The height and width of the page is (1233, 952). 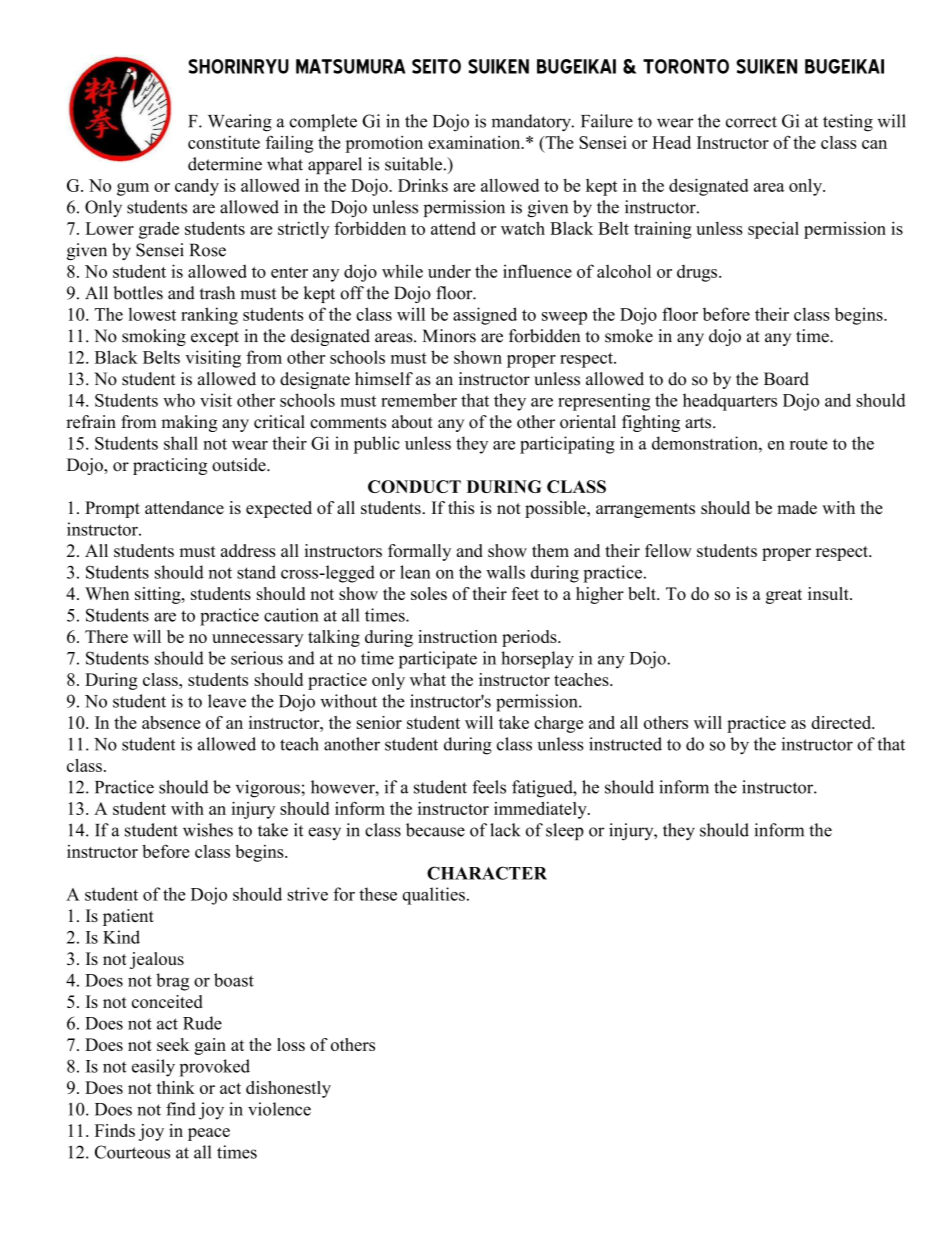 What do you see at coordinates (208, 830) in the page?
I see `wishes` at bounding box center [208, 830].
